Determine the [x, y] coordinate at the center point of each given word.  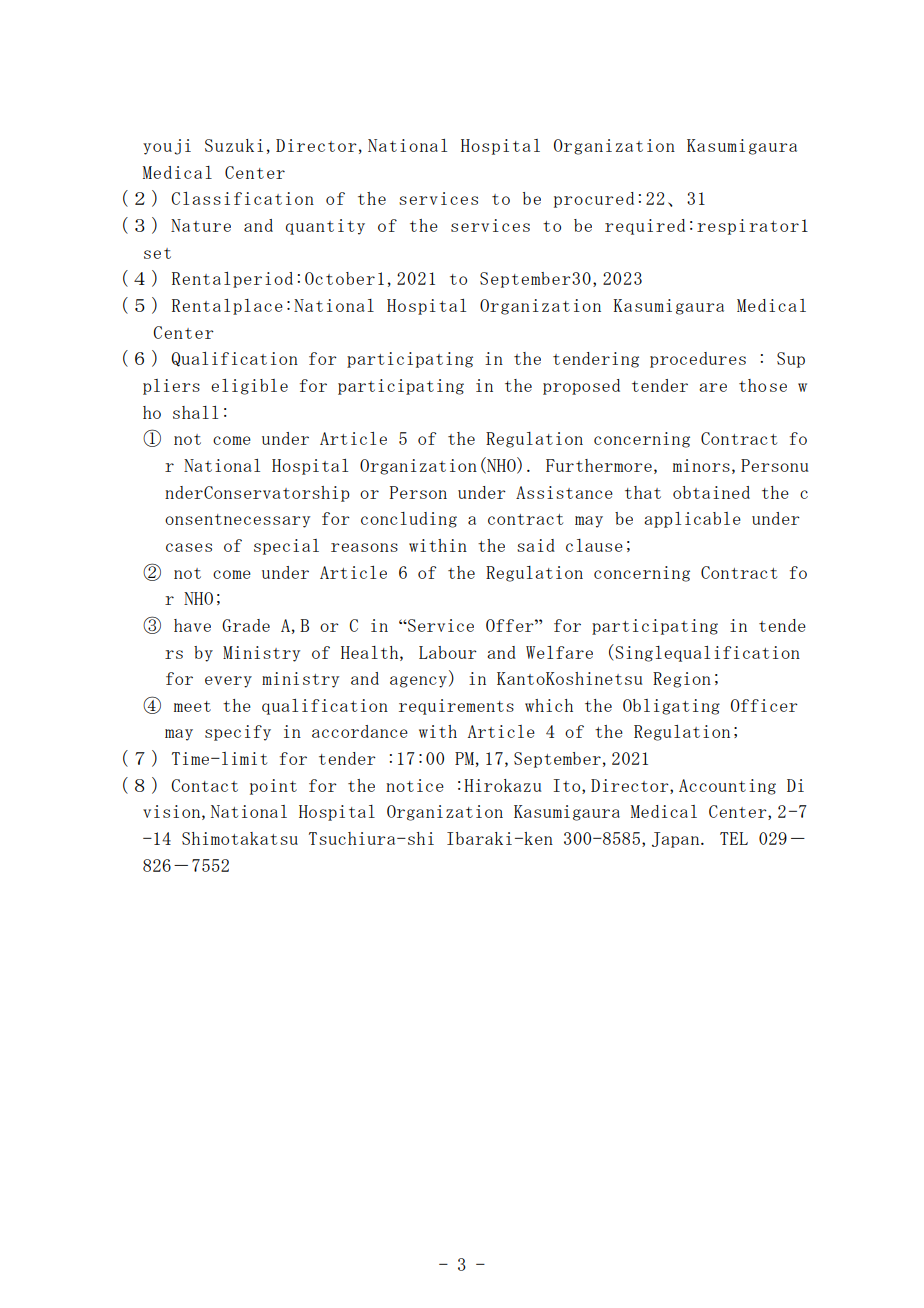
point [273, 787]
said [536, 545]
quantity [325, 227]
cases [189, 547]
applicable [692, 520]
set [157, 253]
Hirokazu [503, 785]
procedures [698, 360]
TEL [734, 838]
